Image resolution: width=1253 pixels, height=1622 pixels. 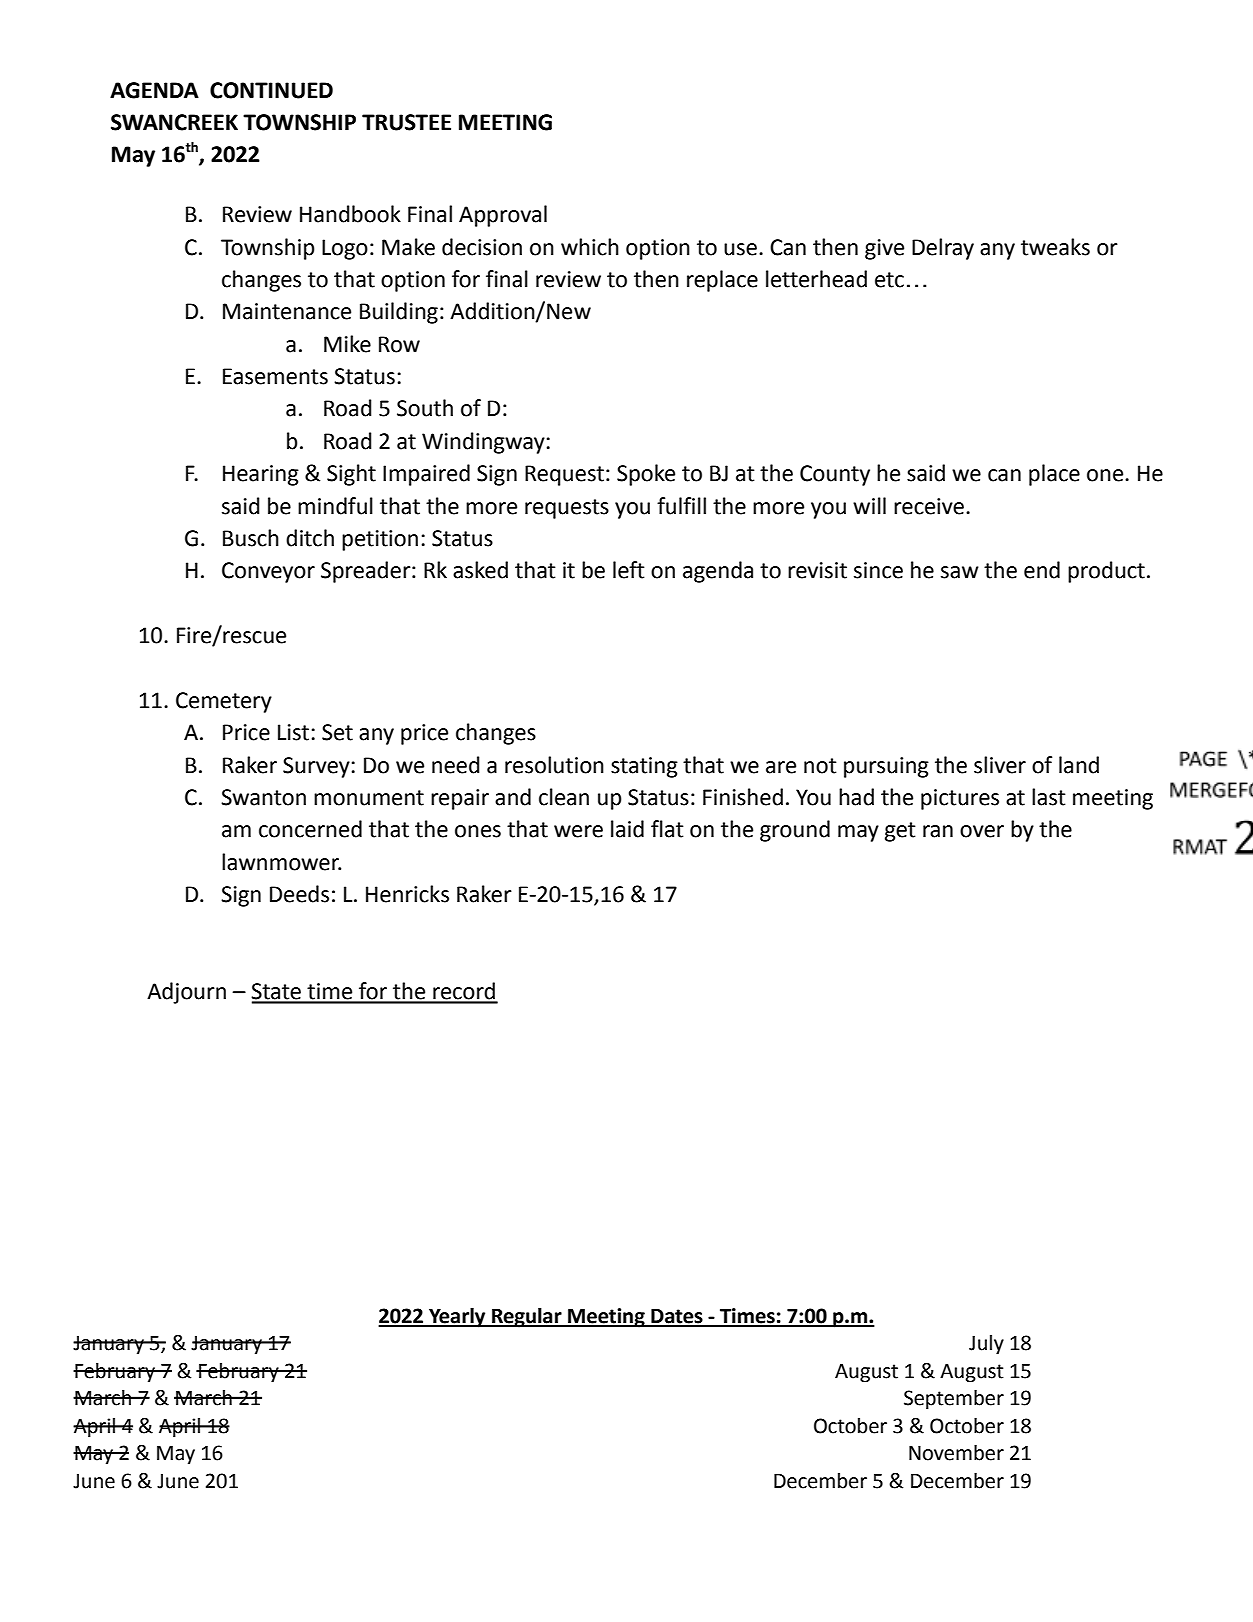 I want to click on September, so click(x=954, y=1400).
